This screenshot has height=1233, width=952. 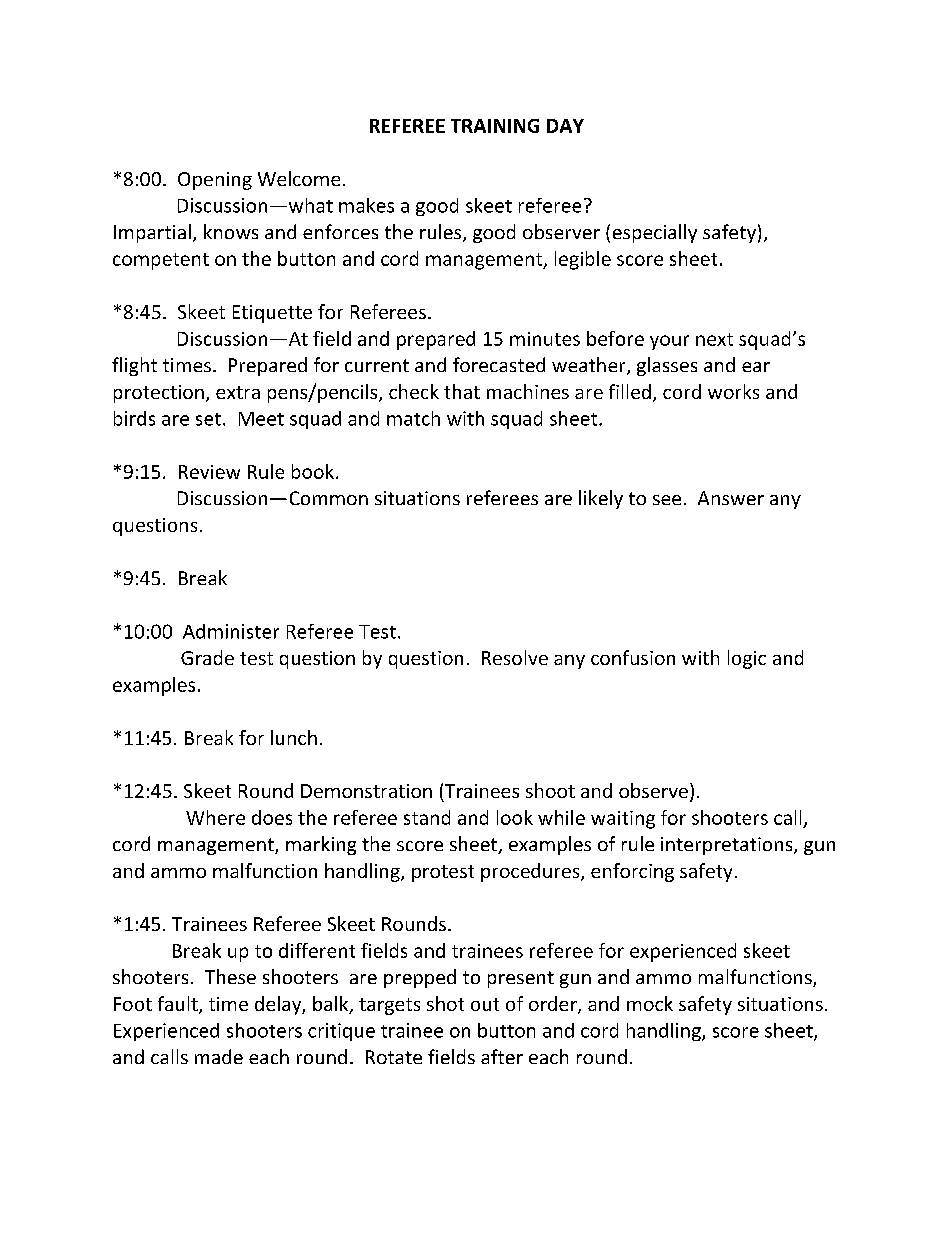 I want to click on match, so click(x=413, y=418).
